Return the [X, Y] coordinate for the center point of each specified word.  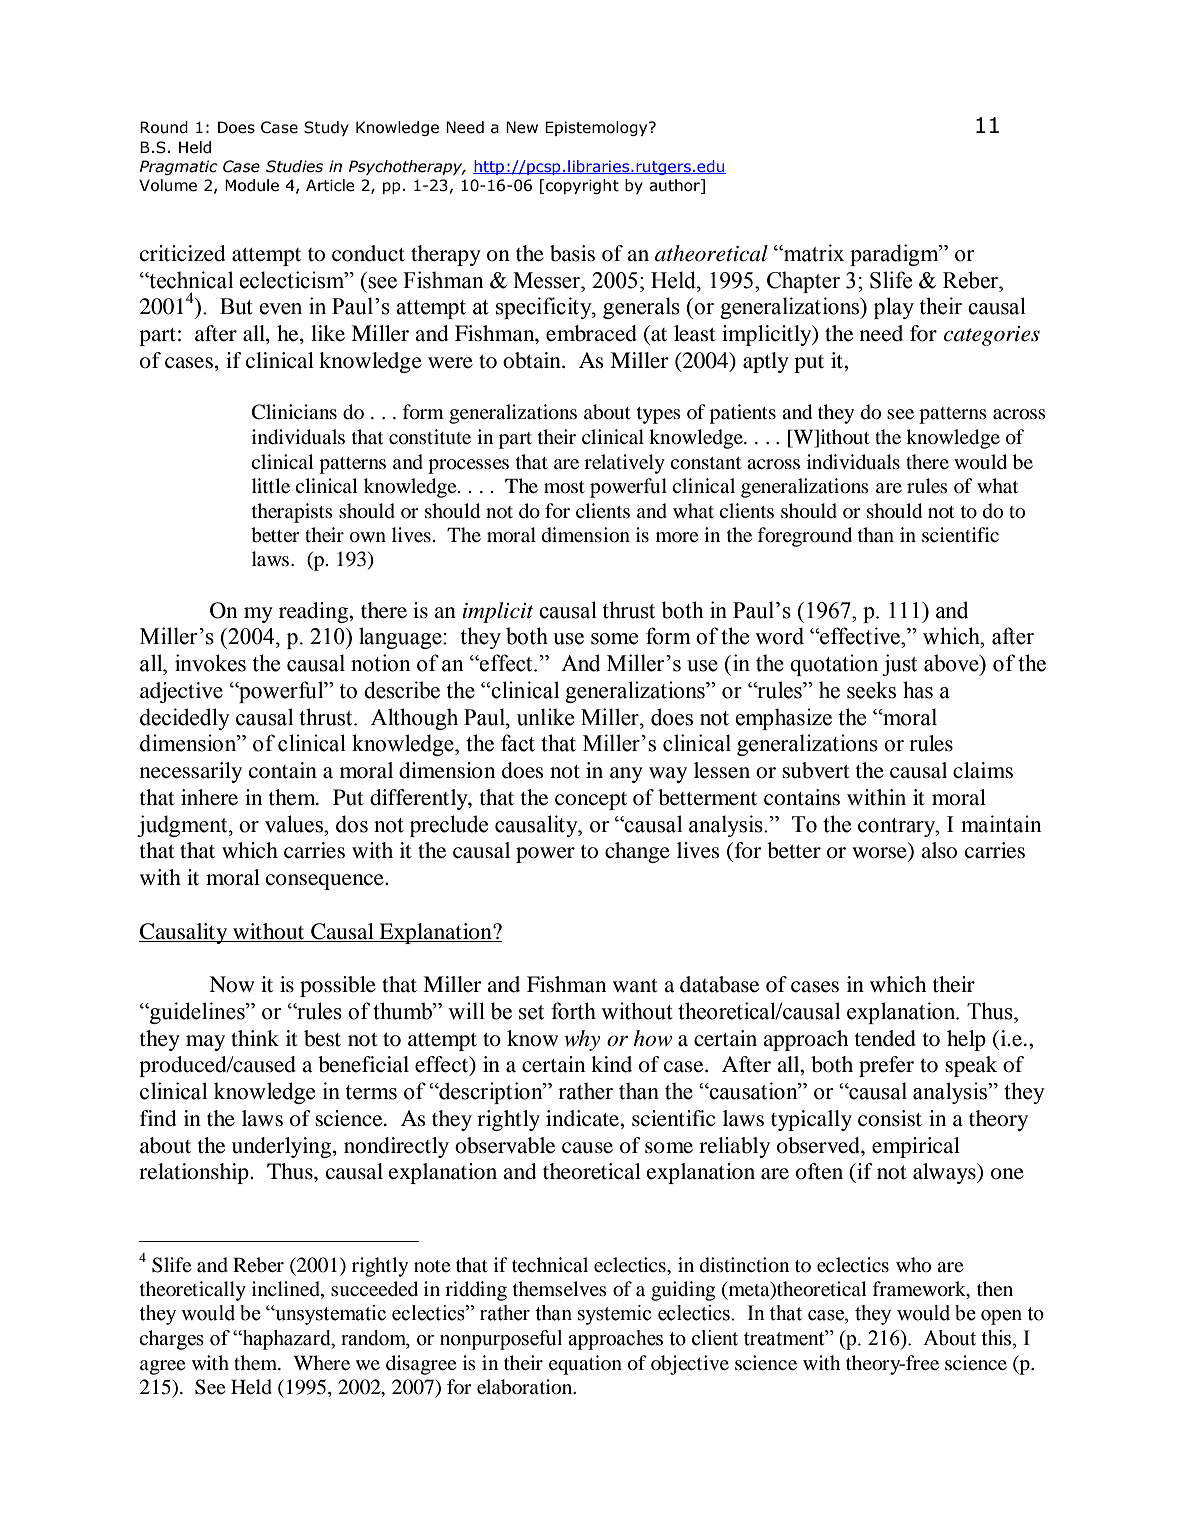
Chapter [803, 282]
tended [885, 1038]
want [635, 986]
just [899, 665]
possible [338, 986]
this [997, 1338]
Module [252, 185]
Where [321, 1362]
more [677, 537]
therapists [292, 513]
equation [585, 1365]
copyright [582, 186]
